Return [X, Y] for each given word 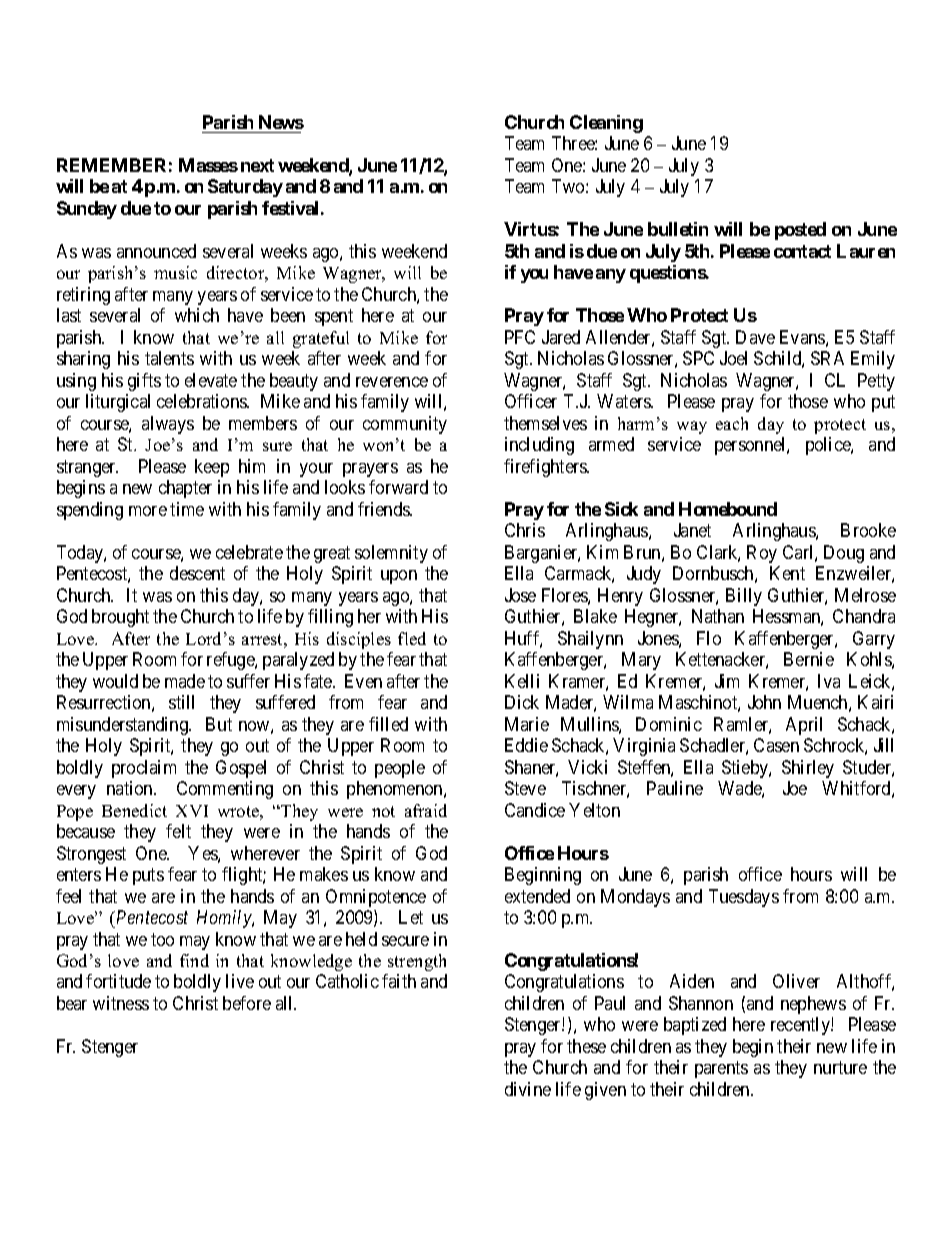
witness [121, 1003]
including [539, 446]
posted [800, 231]
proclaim [144, 769]
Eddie [526, 745]
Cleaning [606, 124]
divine [528, 1089]
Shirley [808, 769]
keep [212, 468]
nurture [840, 1068]
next [257, 165]
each [732, 423]
